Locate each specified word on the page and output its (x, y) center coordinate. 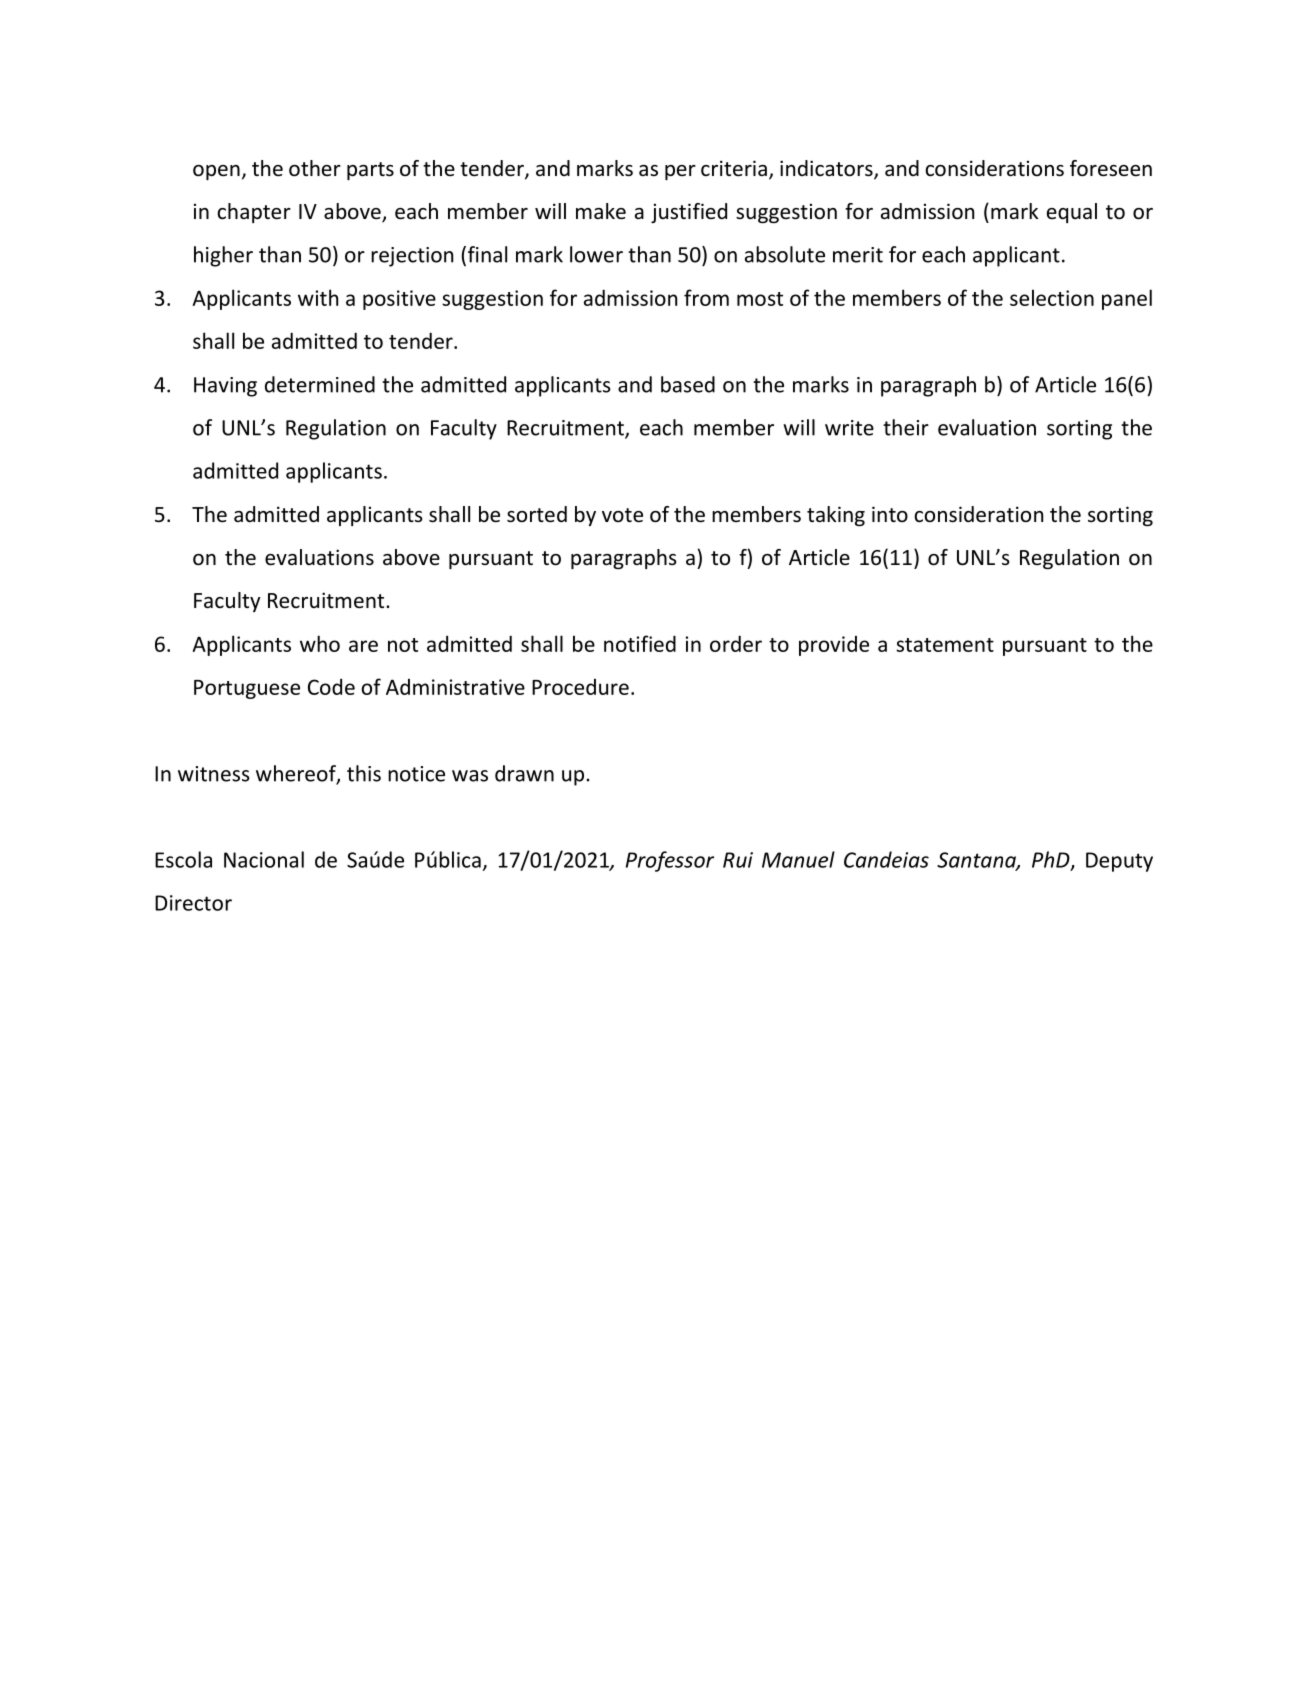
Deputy (1119, 862)
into (890, 514)
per (680, 172)
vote (622, 515)
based (688, 384)
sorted (537, 514)
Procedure (580, 687)
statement (945, 645)
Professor (670, 861)
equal (1072, 213)
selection (1052, 297)
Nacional (264, 859)
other (315, 168)
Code (331, 686)
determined (320, 384)
